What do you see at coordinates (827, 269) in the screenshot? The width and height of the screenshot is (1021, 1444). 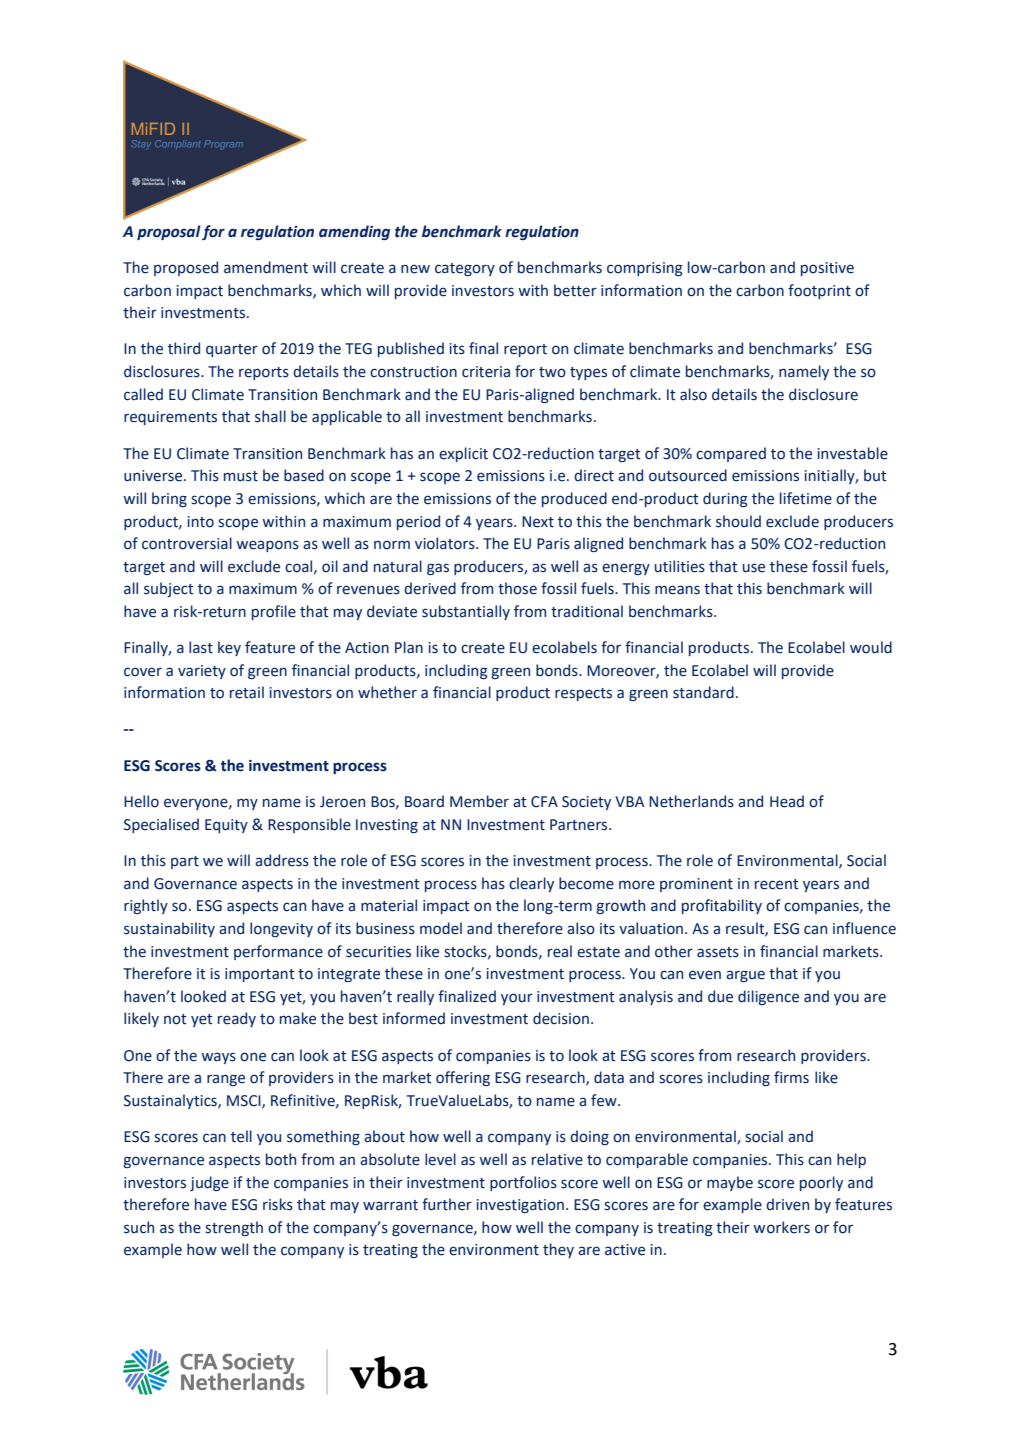 I see `positive` at bounding box center [827, 269].
